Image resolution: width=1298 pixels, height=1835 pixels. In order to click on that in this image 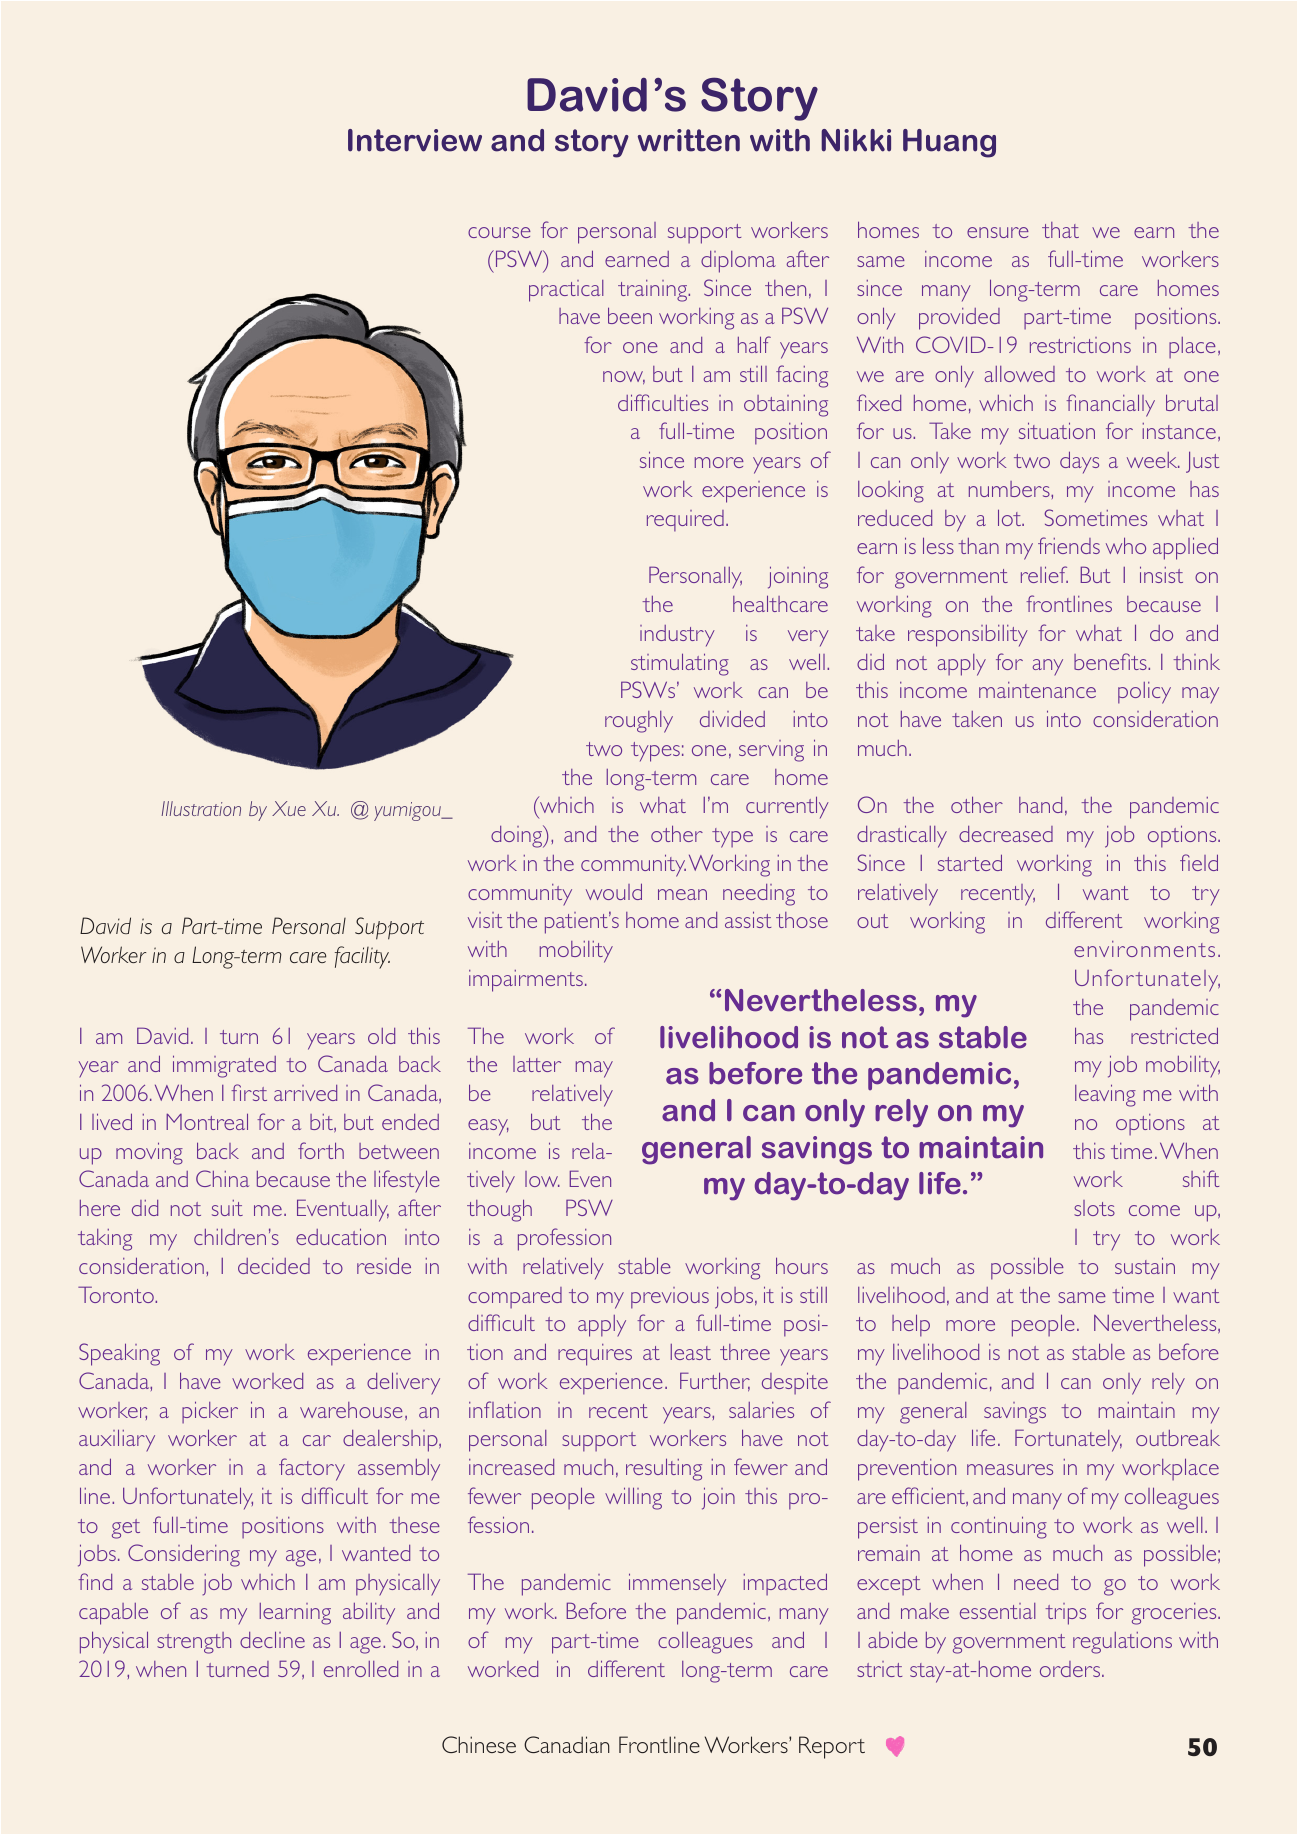, I will do `click(1060, 230)`.
